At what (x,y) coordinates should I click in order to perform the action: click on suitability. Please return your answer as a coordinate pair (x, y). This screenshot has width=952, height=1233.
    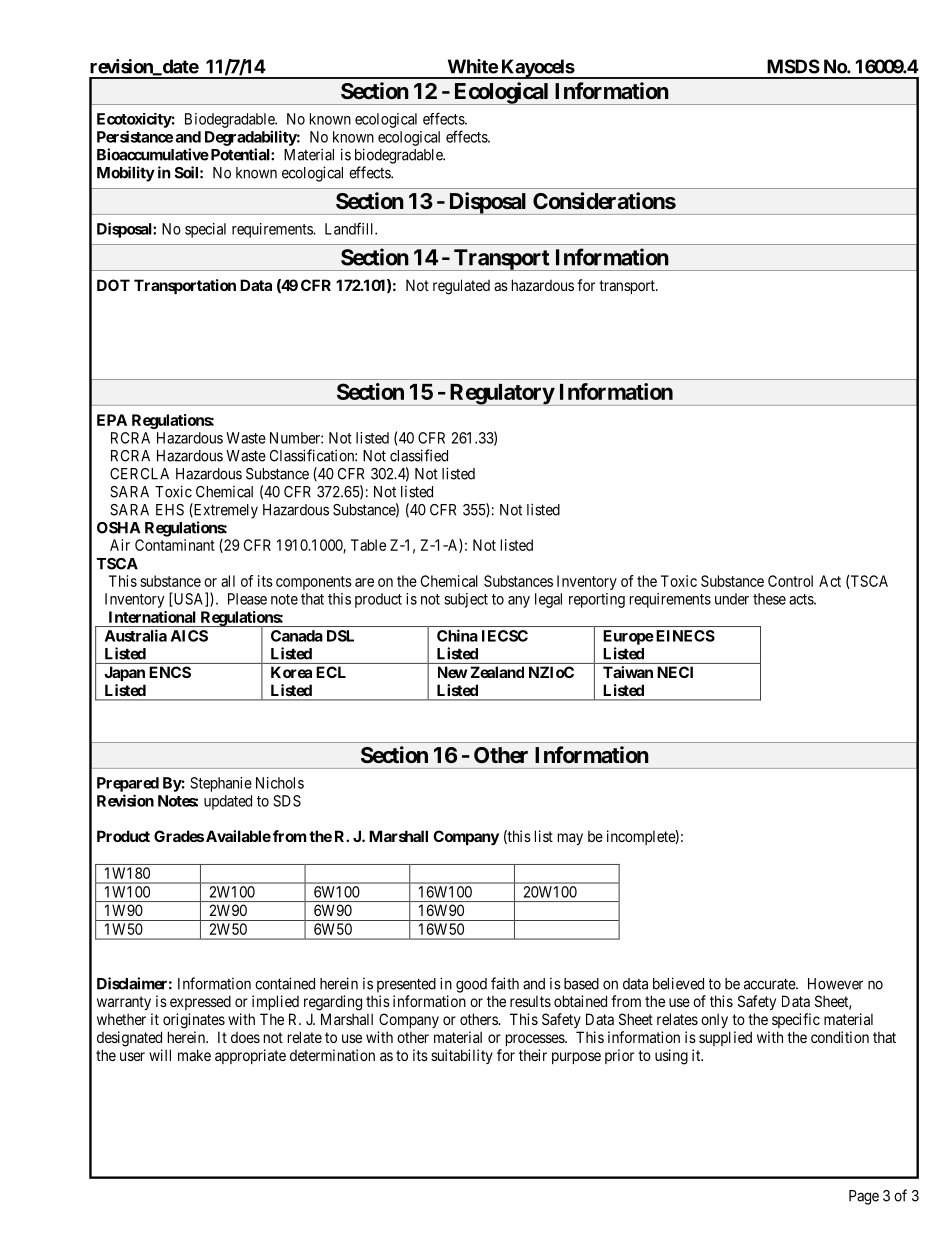
    Looking at the image, I should click on (462, 1056).
